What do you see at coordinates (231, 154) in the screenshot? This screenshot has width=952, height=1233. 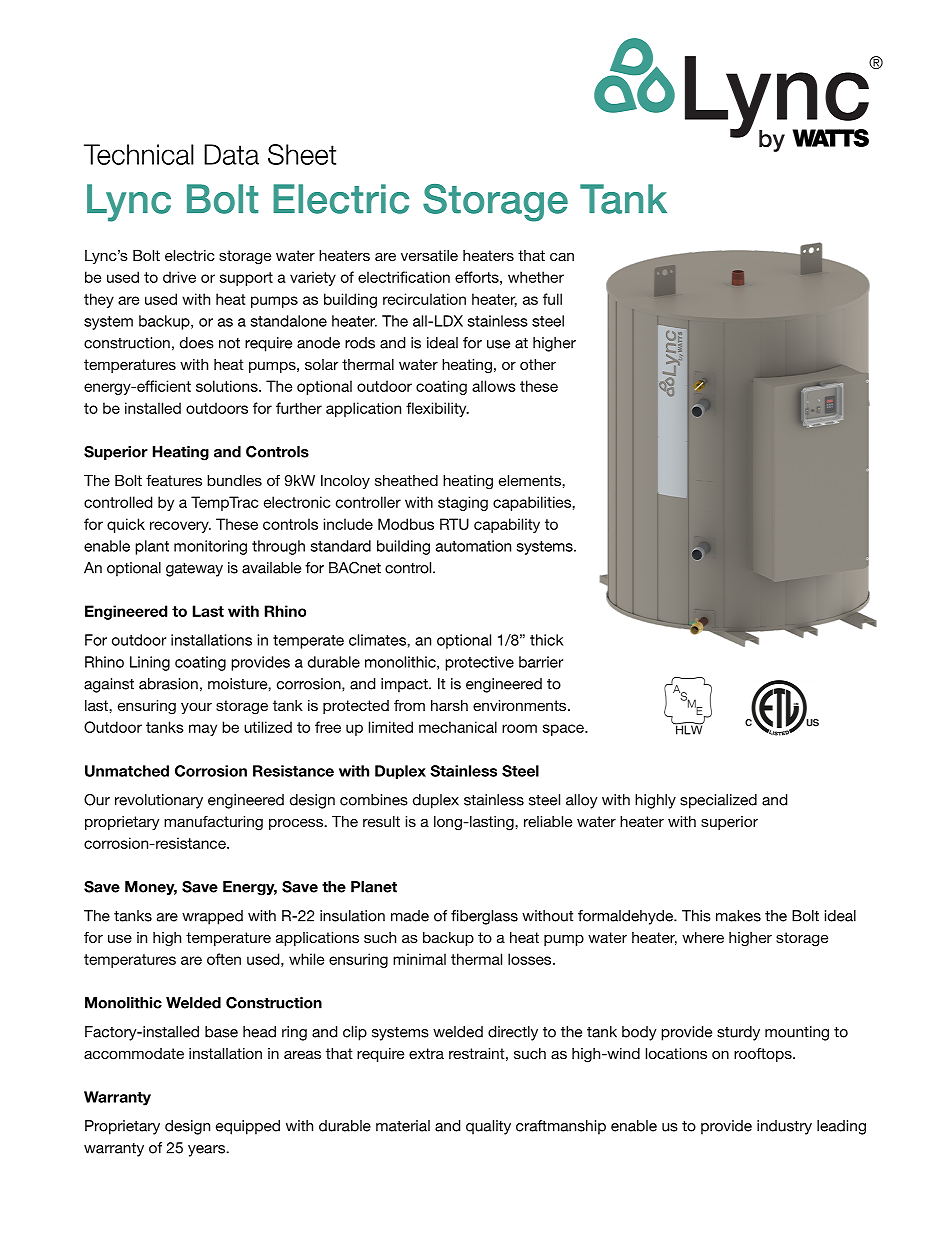 I see `Data` at bounding box center [231, 154].
